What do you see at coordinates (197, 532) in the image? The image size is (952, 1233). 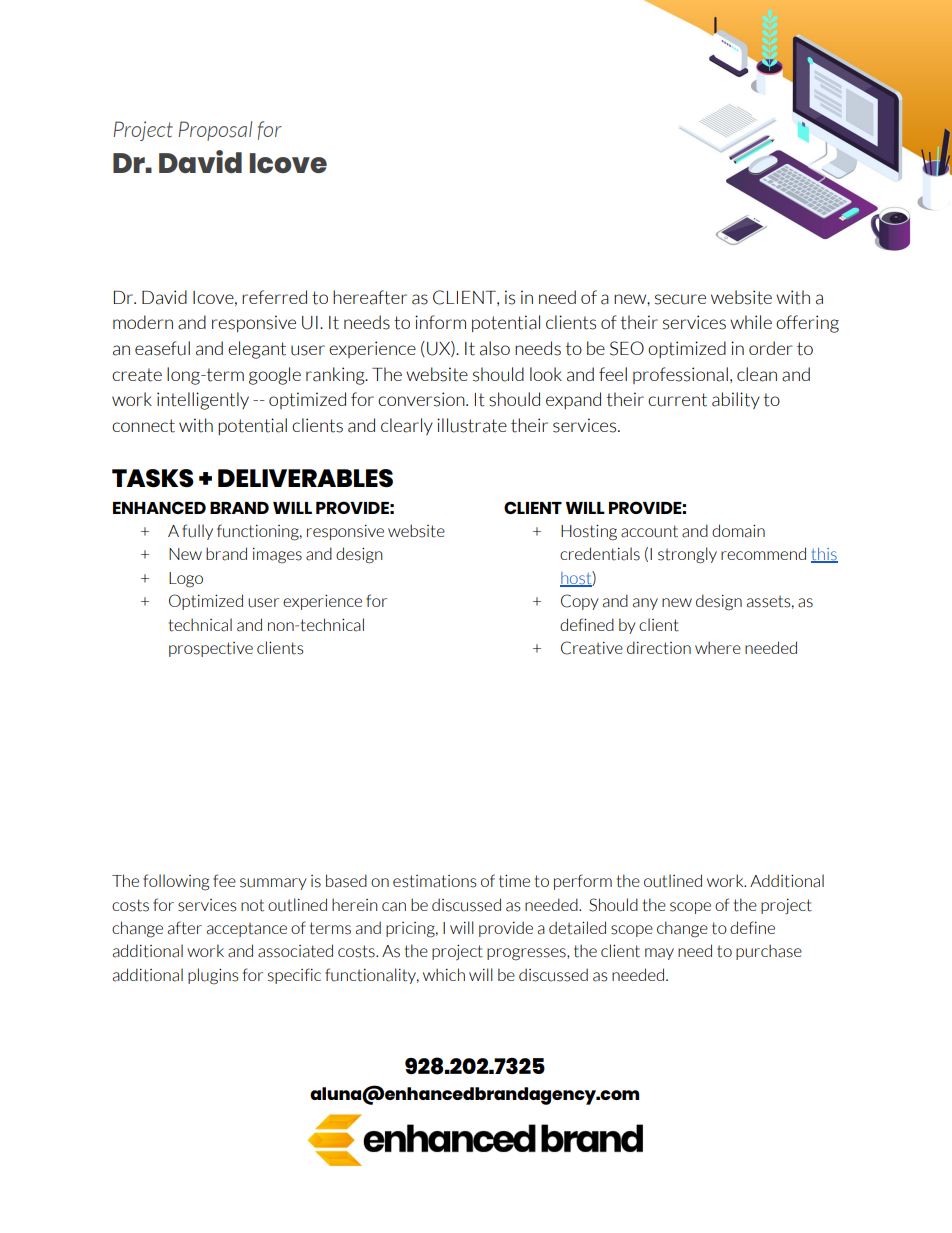 I see `fully` at bounding box center [197, 532].
